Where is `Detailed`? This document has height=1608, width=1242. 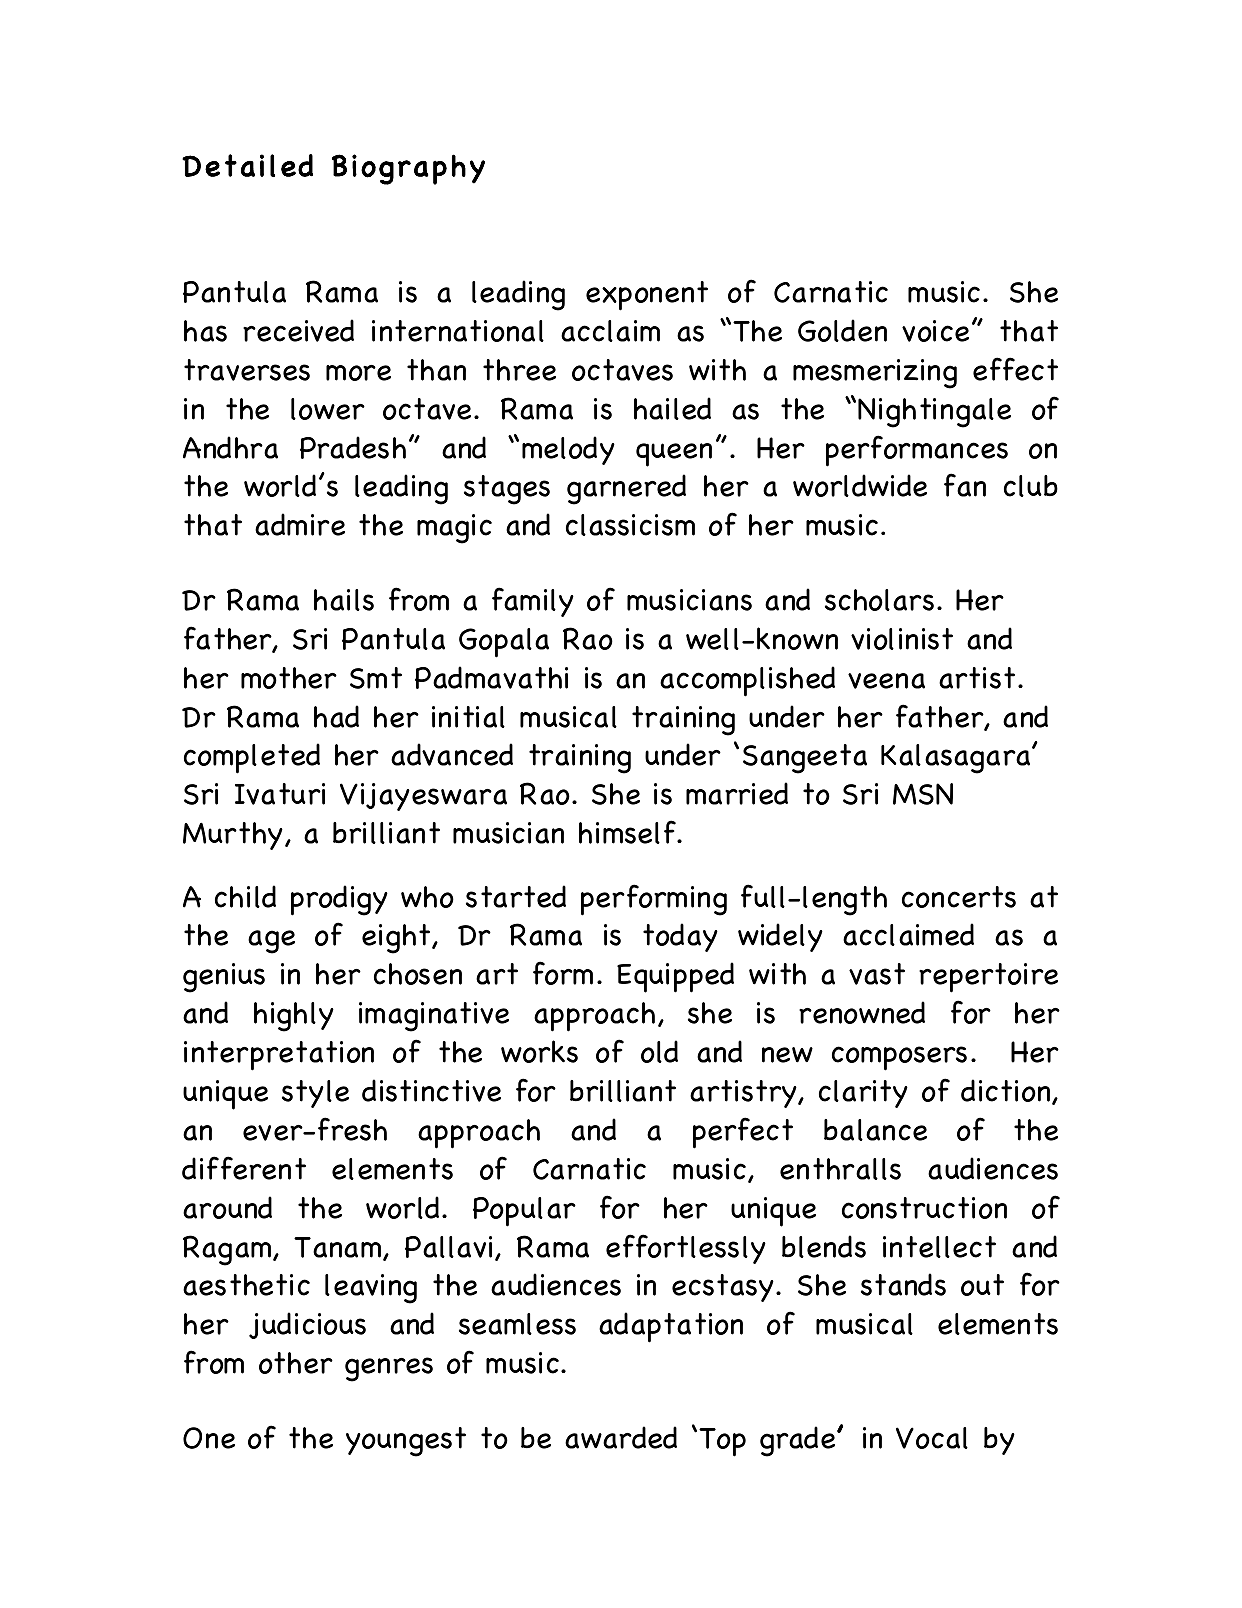
Detailed is located at coordinates (247, 165).
